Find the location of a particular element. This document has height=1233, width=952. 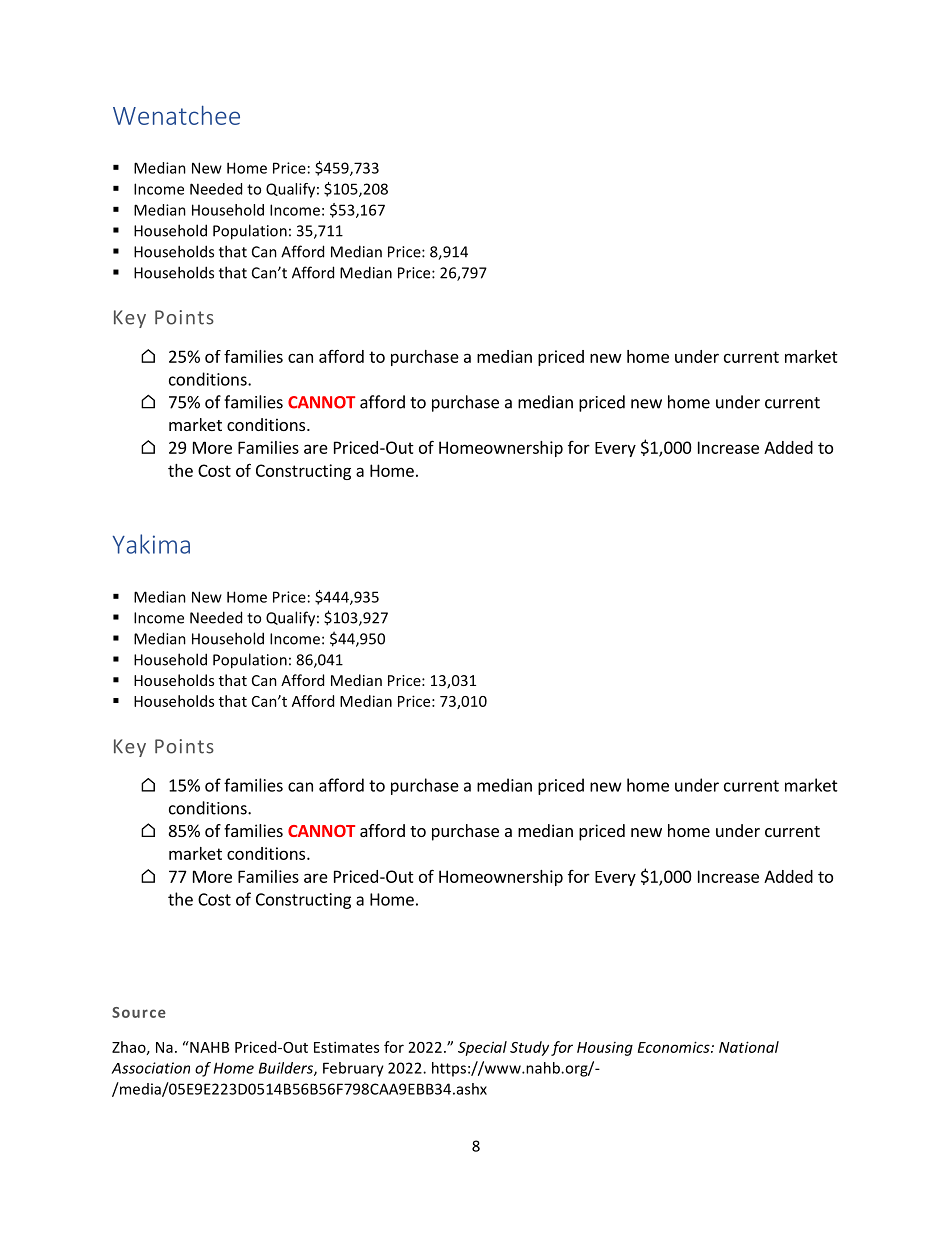

Yakima is located at coordinates (151, 544).
